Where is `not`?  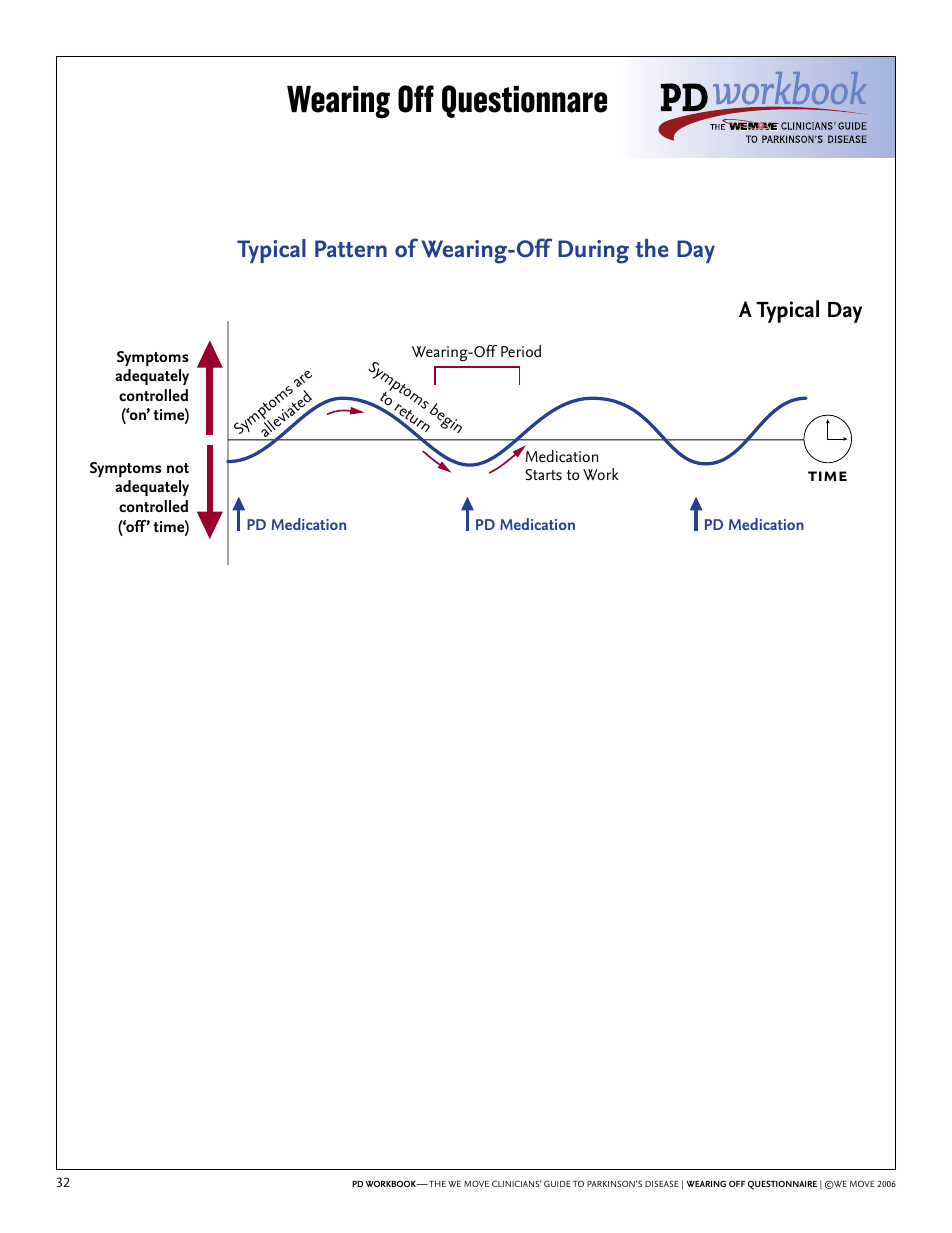
not is located at coordinates (178, 468).
